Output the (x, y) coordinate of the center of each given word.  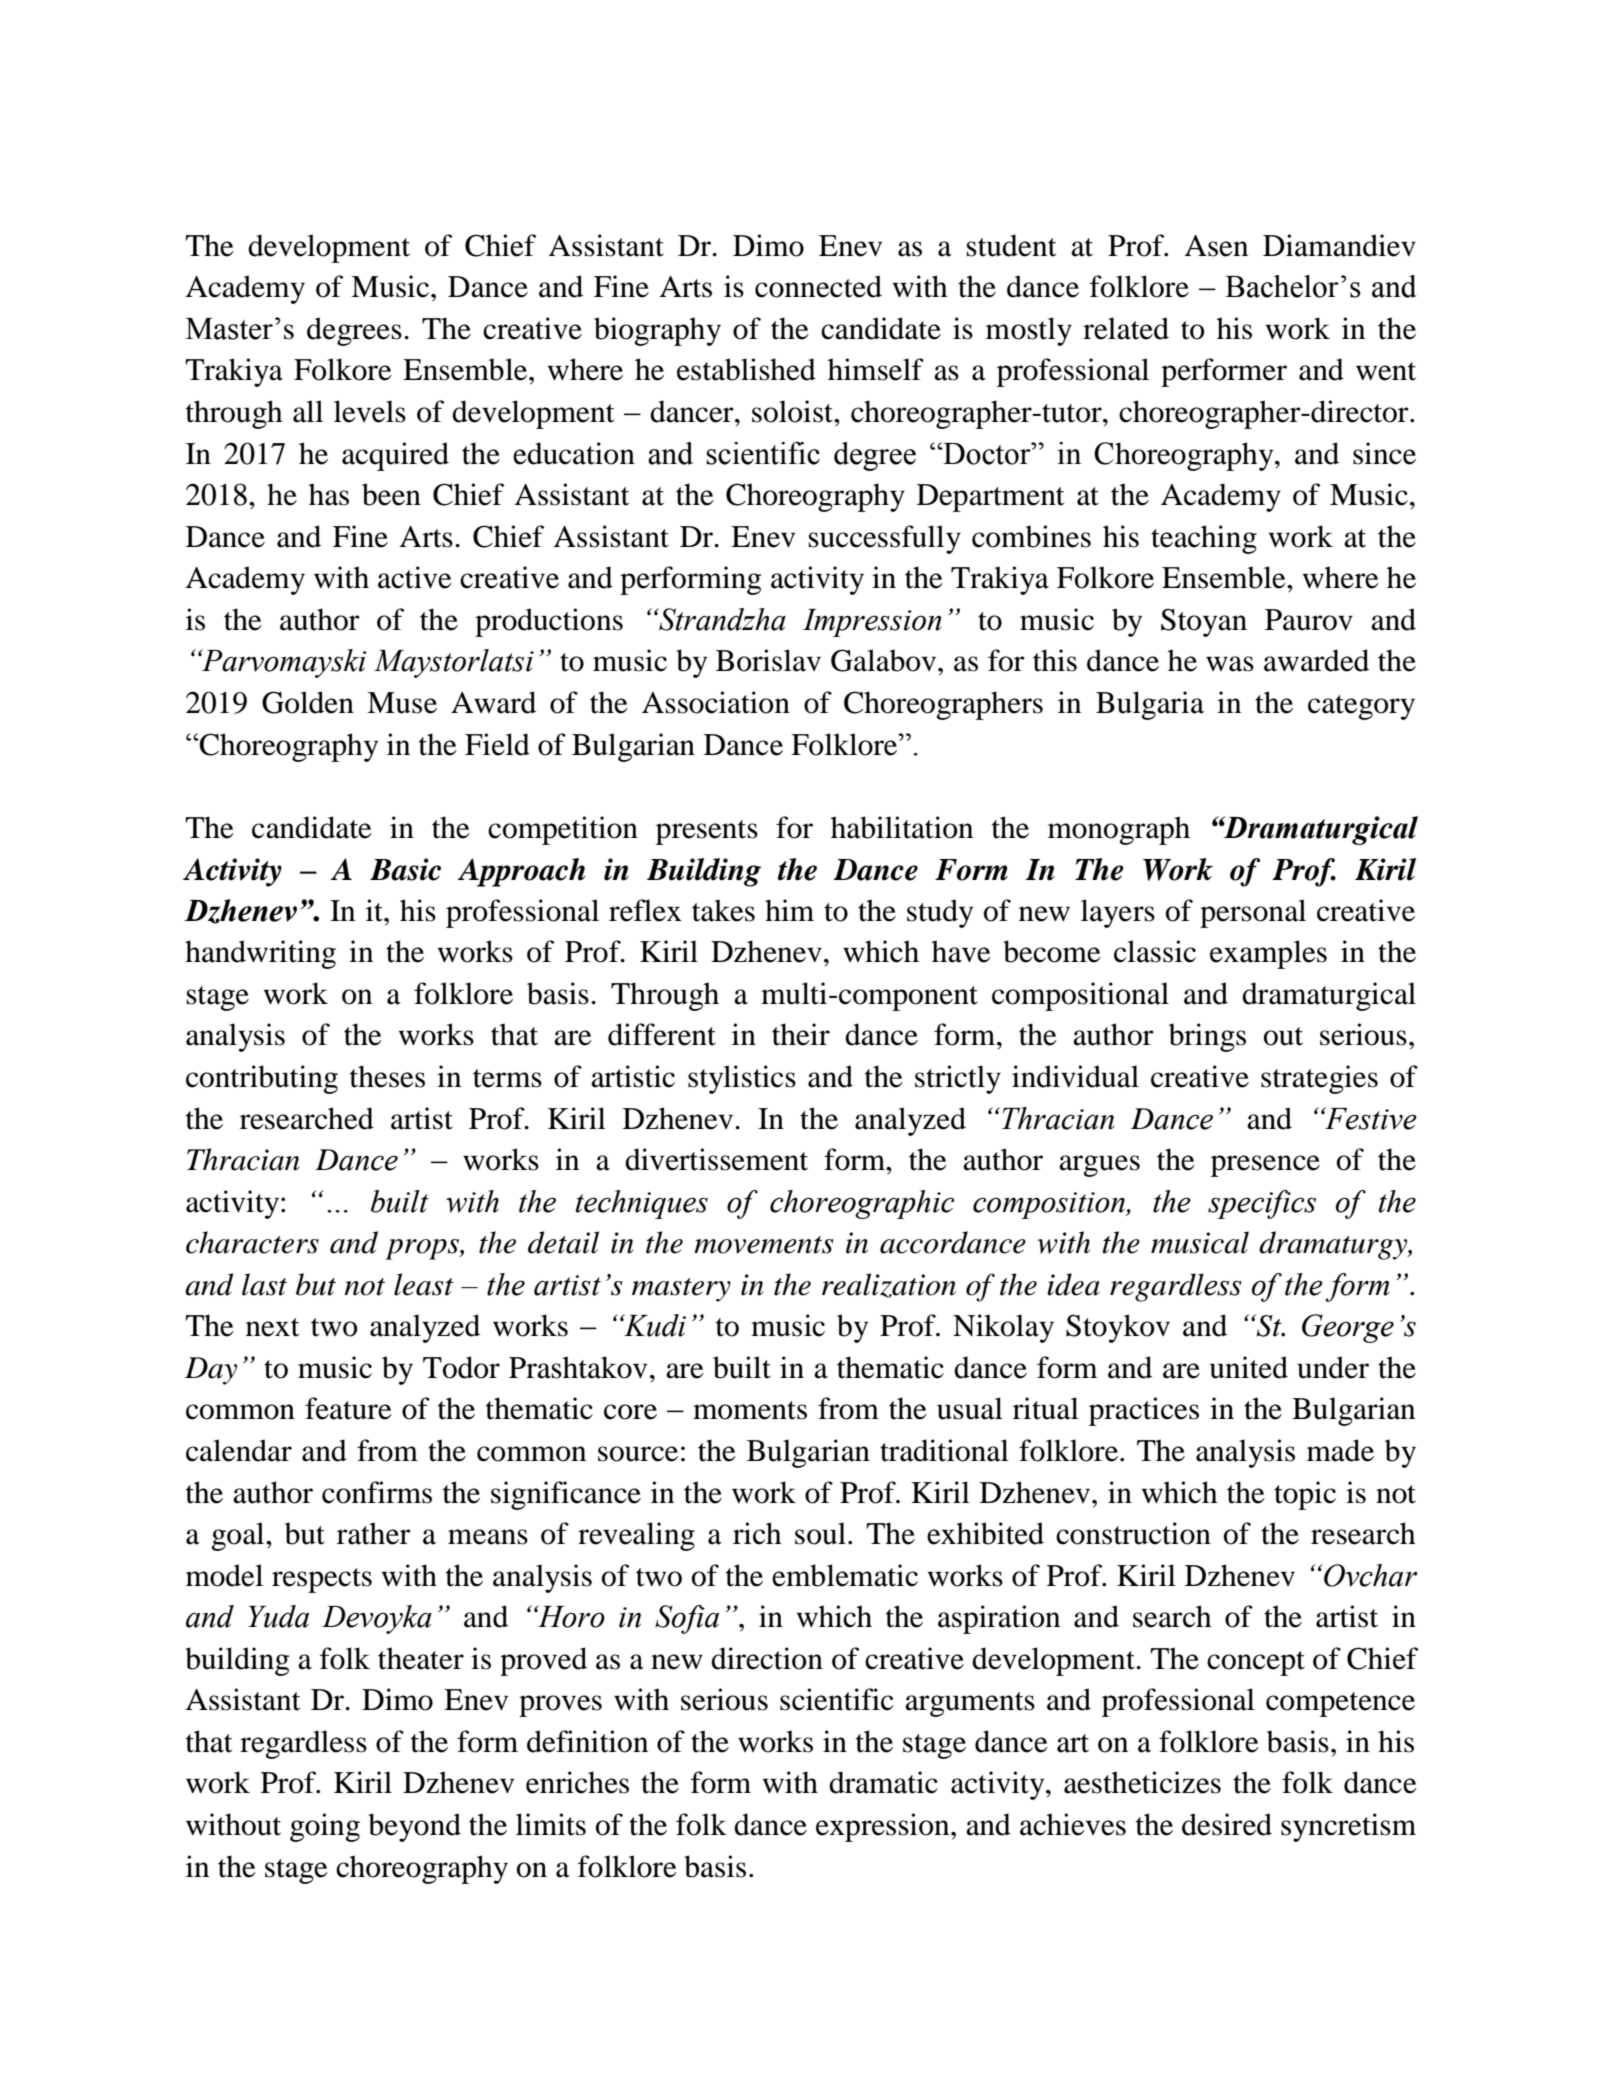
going (325, 1827)
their (801, 1034)
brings (1207, 1037)
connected (818, 286)
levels (370, 411)
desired (1227, 1824)
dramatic (883, 1782)
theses (387, 1076)
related (1126, 328)
